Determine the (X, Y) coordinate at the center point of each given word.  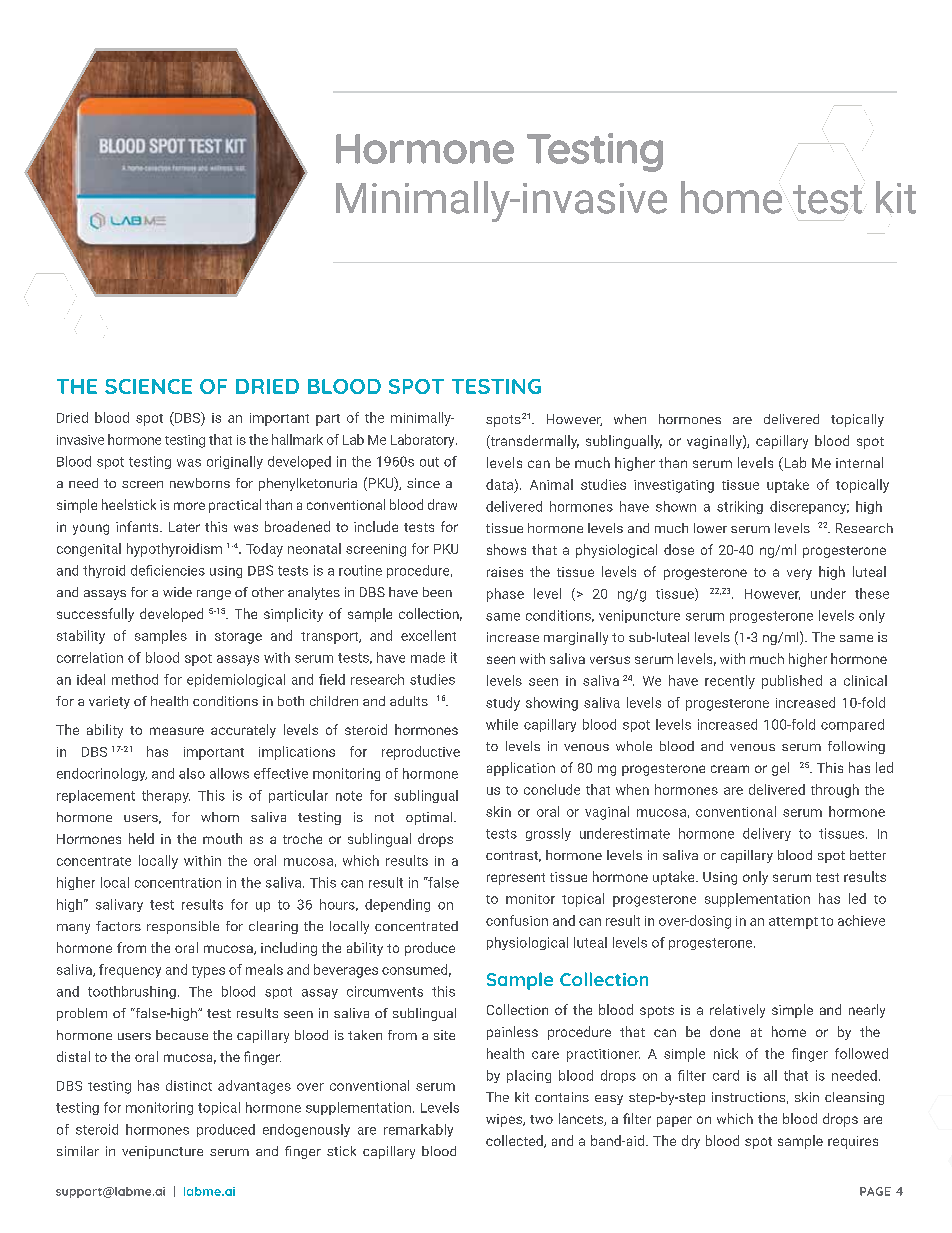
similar (78, 1151)
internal (859, 462)
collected (515, 1141)
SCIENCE (148, 386)
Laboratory (424, 441)
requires (853, 1142)
